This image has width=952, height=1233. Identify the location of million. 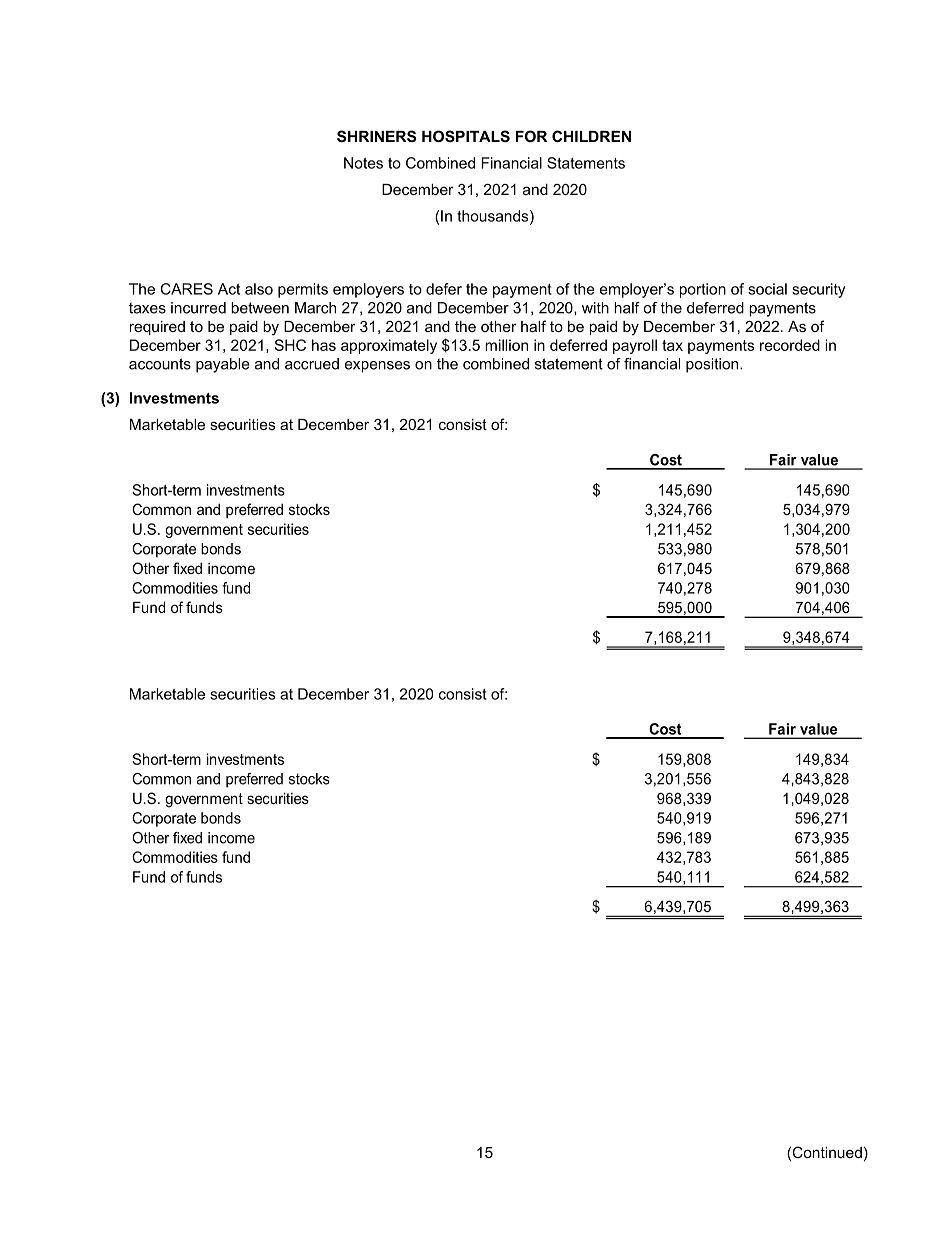
(506, 345).
